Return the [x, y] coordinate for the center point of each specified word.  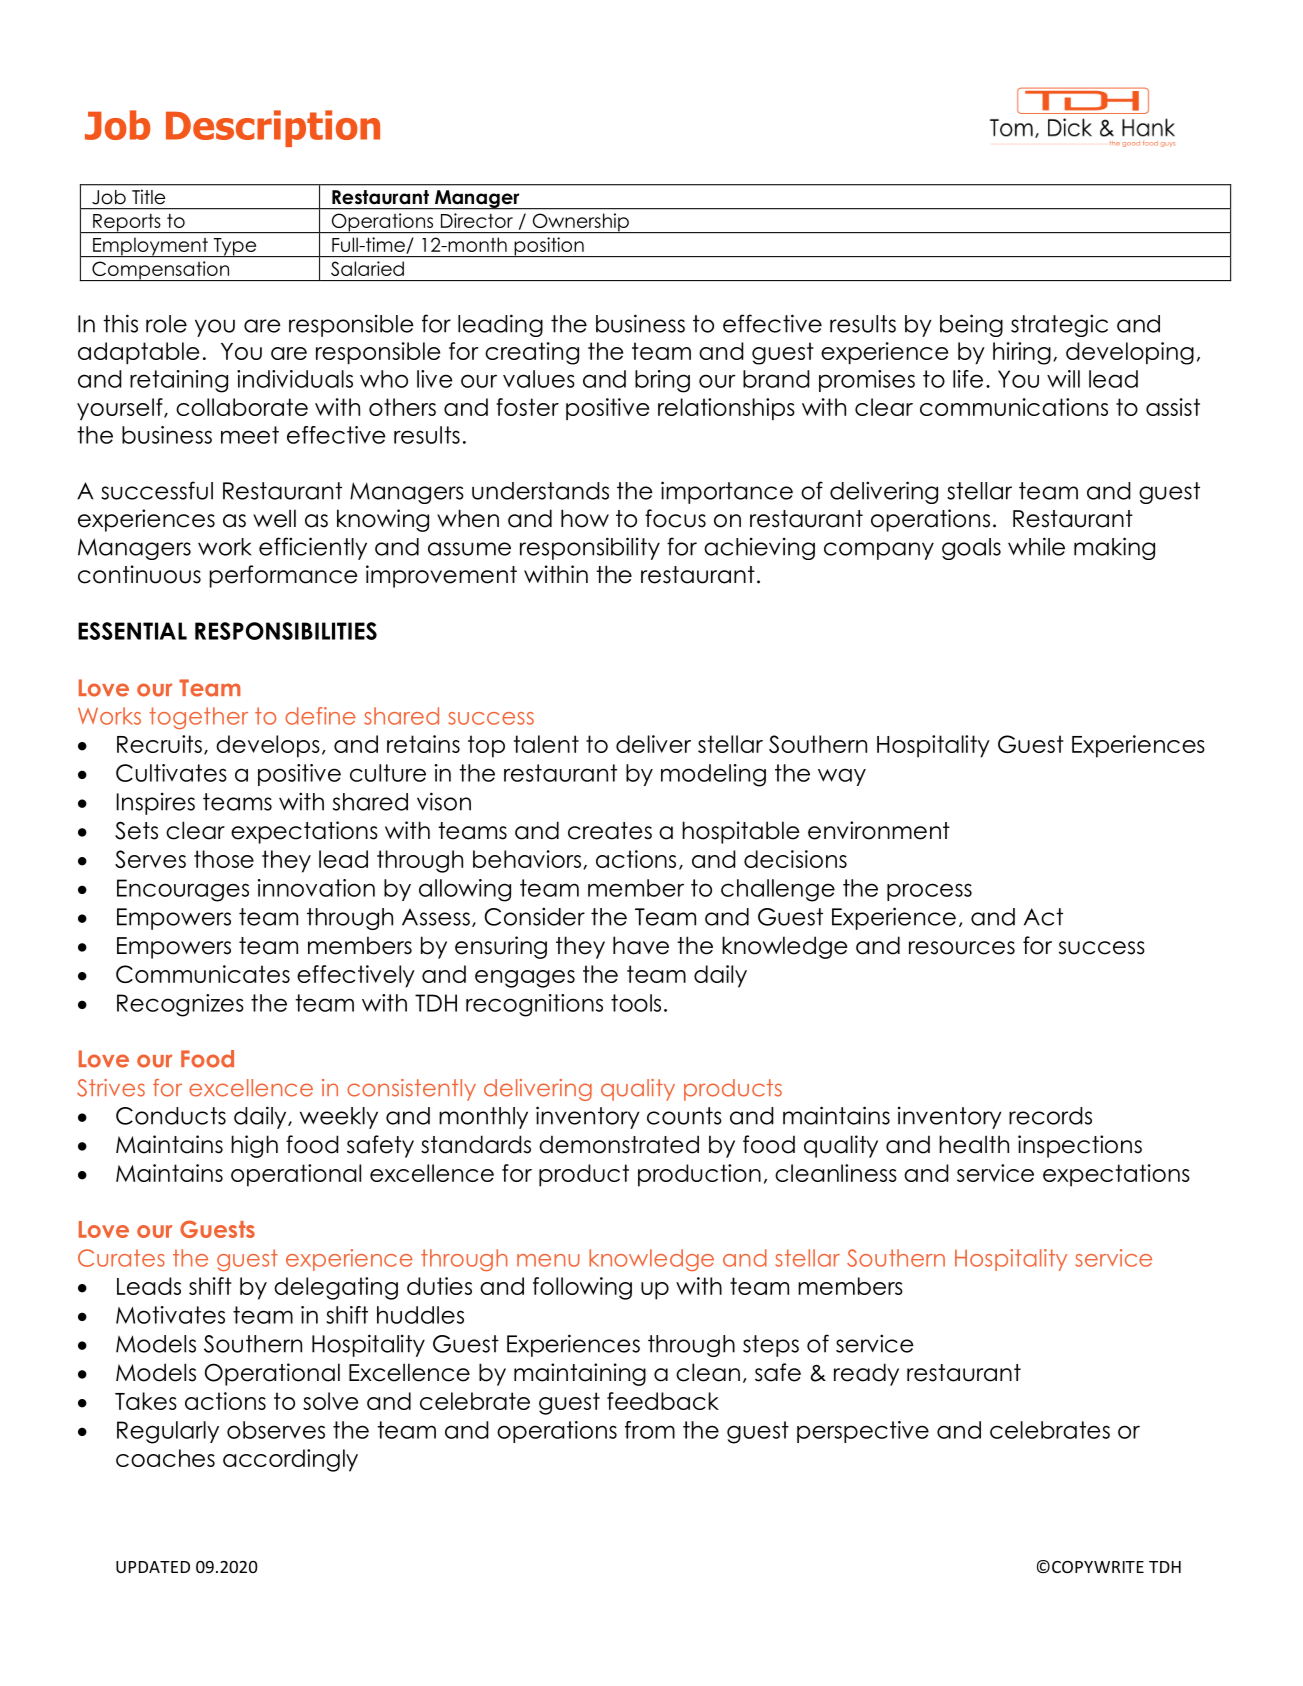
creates [610, 831]
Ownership [580, 223]
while [1036, 546]
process [929, 892]
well [274, 518]
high [254, 1146]
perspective [863, 1432]
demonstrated [619, 1144]
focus [675, 518]
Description [273, 128]
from [650, 1430]
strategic [1059, 325]
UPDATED [153, 1567]
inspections [1080, 1146]
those [224, 859]
